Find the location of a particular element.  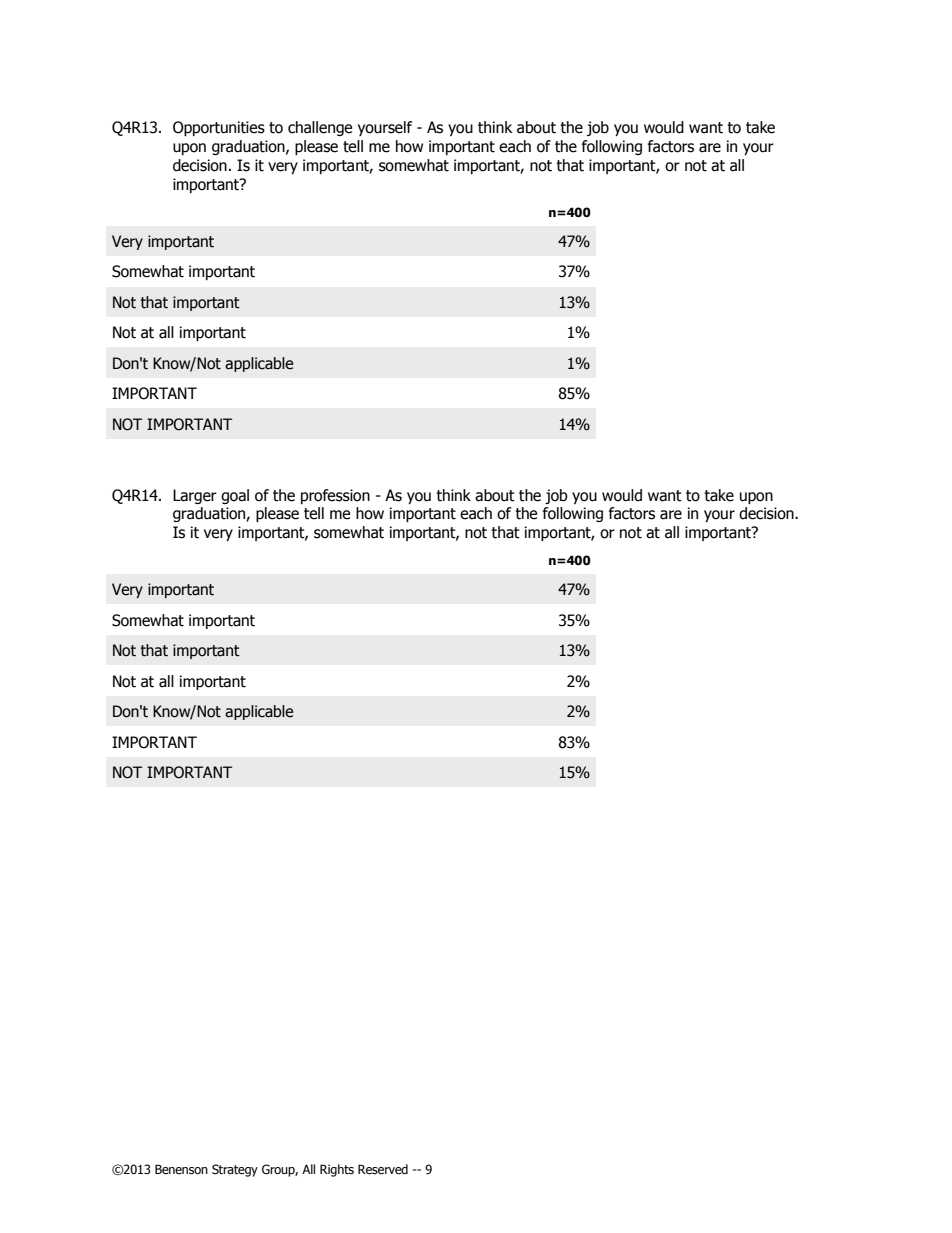

Opportunities is located at coordinates (219, 128).
